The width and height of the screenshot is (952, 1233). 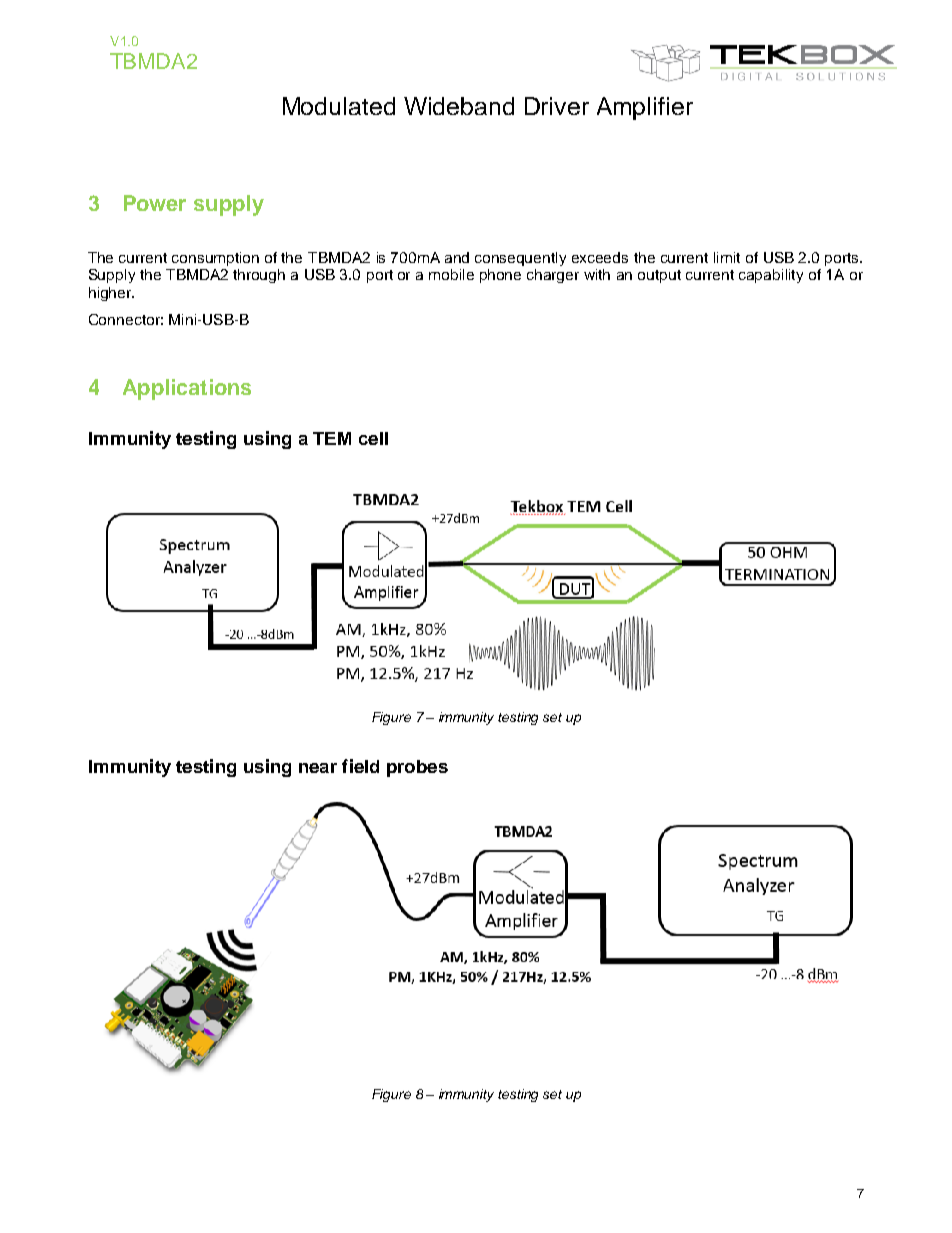 What do you see at coordinates (645, 108) in the screenshot?
I see `Amplifier` at bounding box center [645, 108].
